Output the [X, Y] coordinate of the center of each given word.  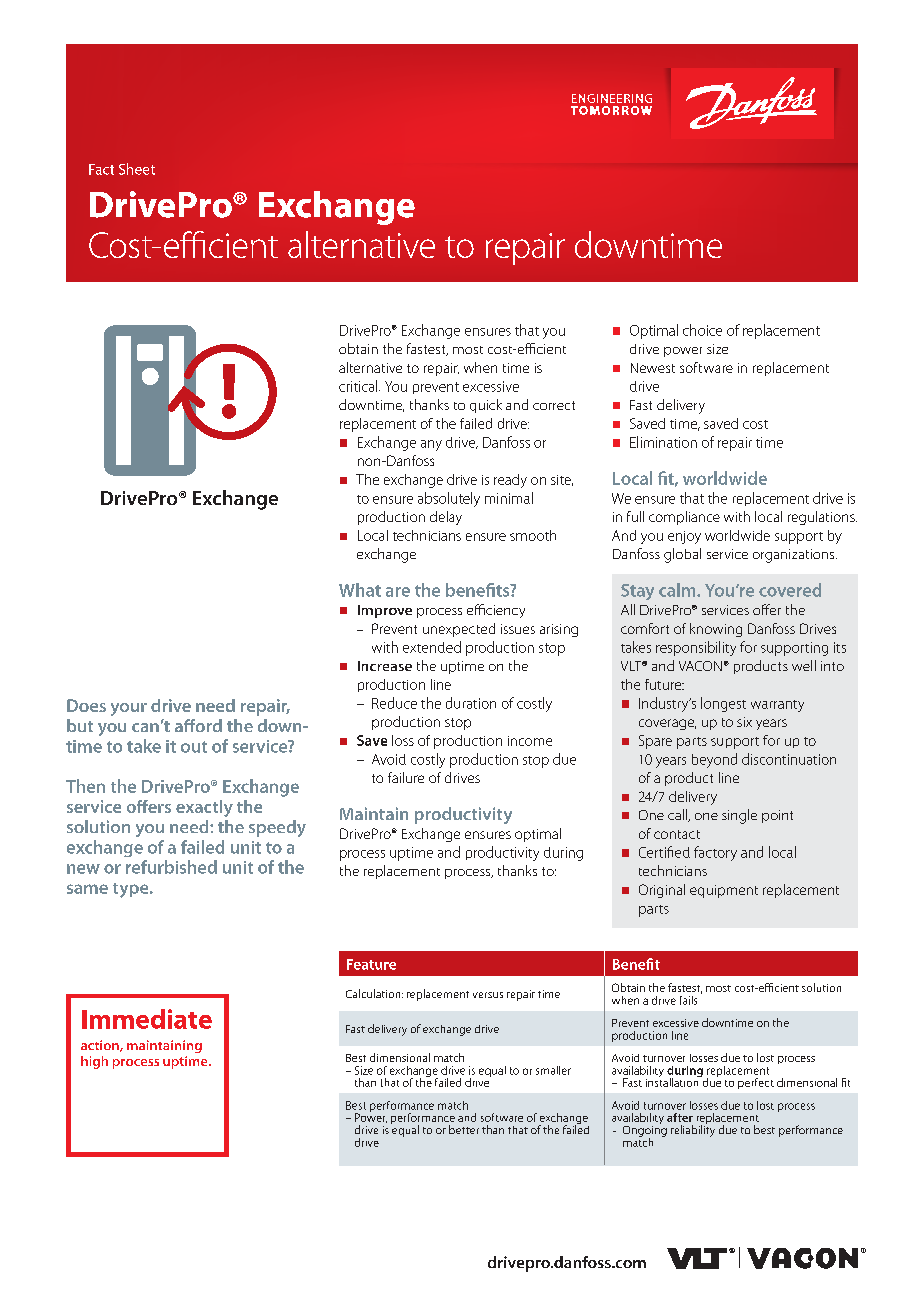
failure [406, 777]
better [464, 1129]
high [94, 1062]
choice [702, 330]
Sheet [137, 169]
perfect [756, 1083]
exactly [204, 808]
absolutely [449, 499]
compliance [684, 518]
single [739, 816]
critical [359, 386]
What [360, 590]
